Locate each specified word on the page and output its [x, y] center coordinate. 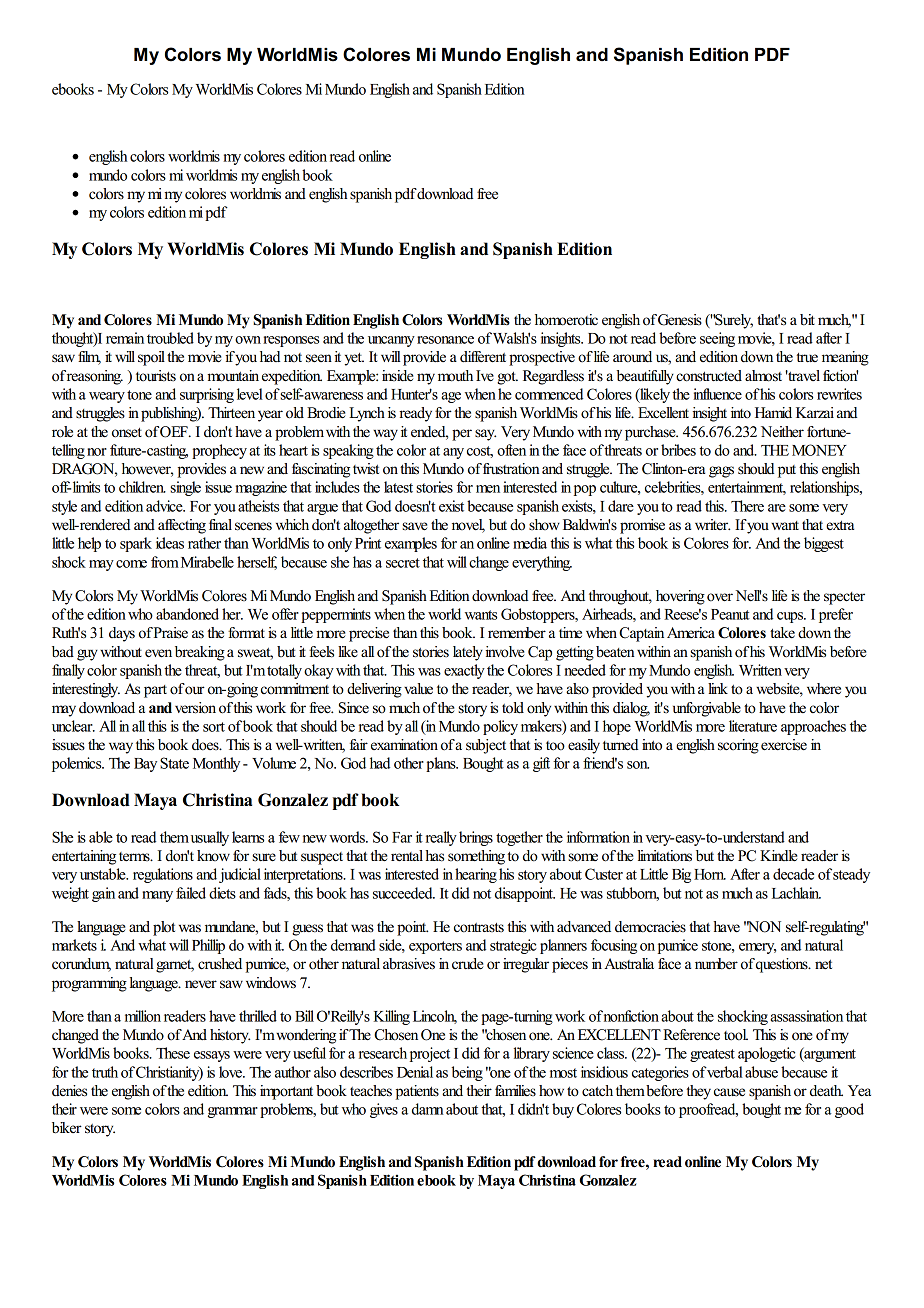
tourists [156, 376]
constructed [709, 376]
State [174, 763]
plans [442, 764]
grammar [233, 1112]
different [483, 357]
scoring [738, 746]
